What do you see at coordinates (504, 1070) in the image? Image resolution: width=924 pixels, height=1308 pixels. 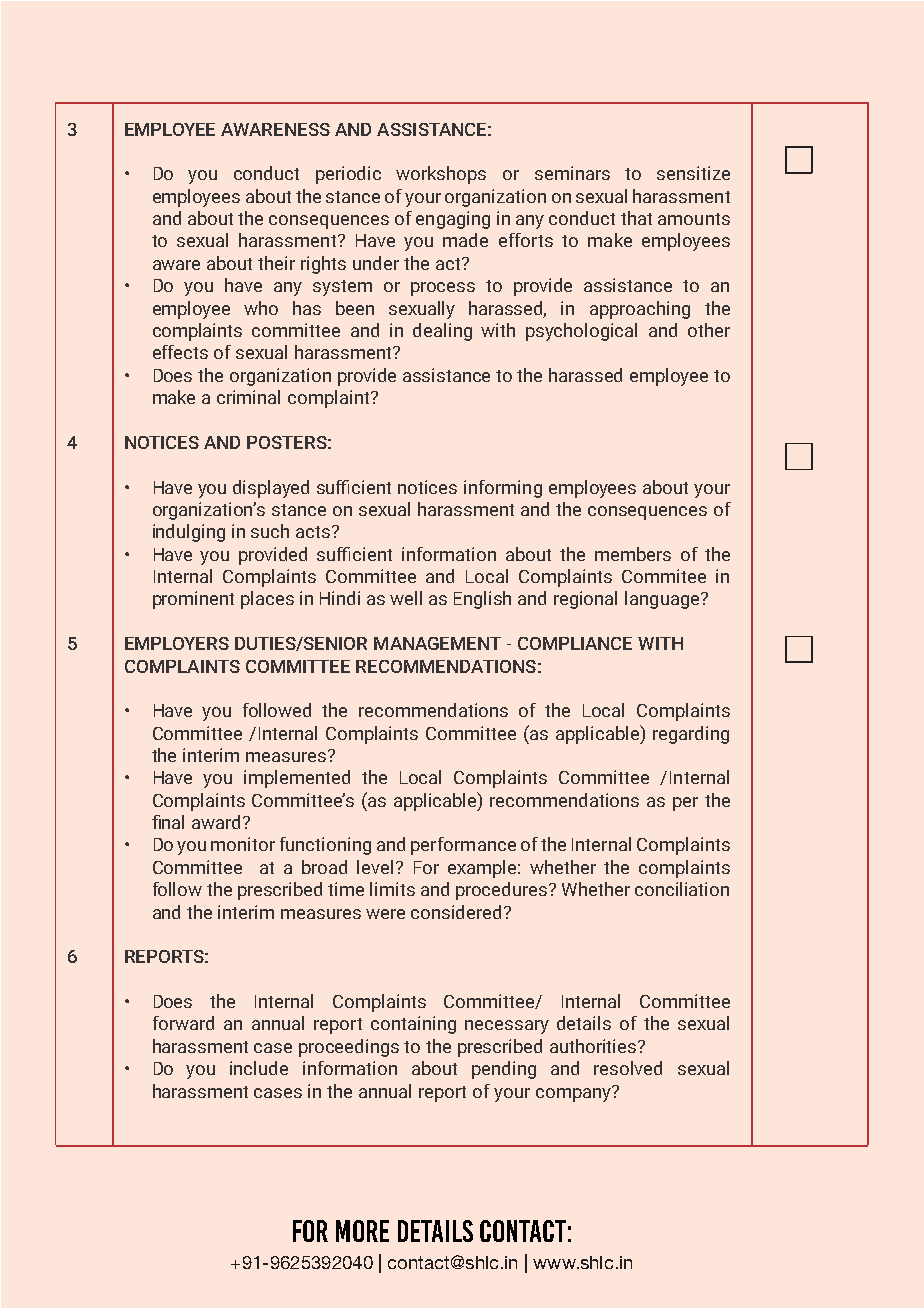 I see `pending` at bounding box center [504, 1070].
